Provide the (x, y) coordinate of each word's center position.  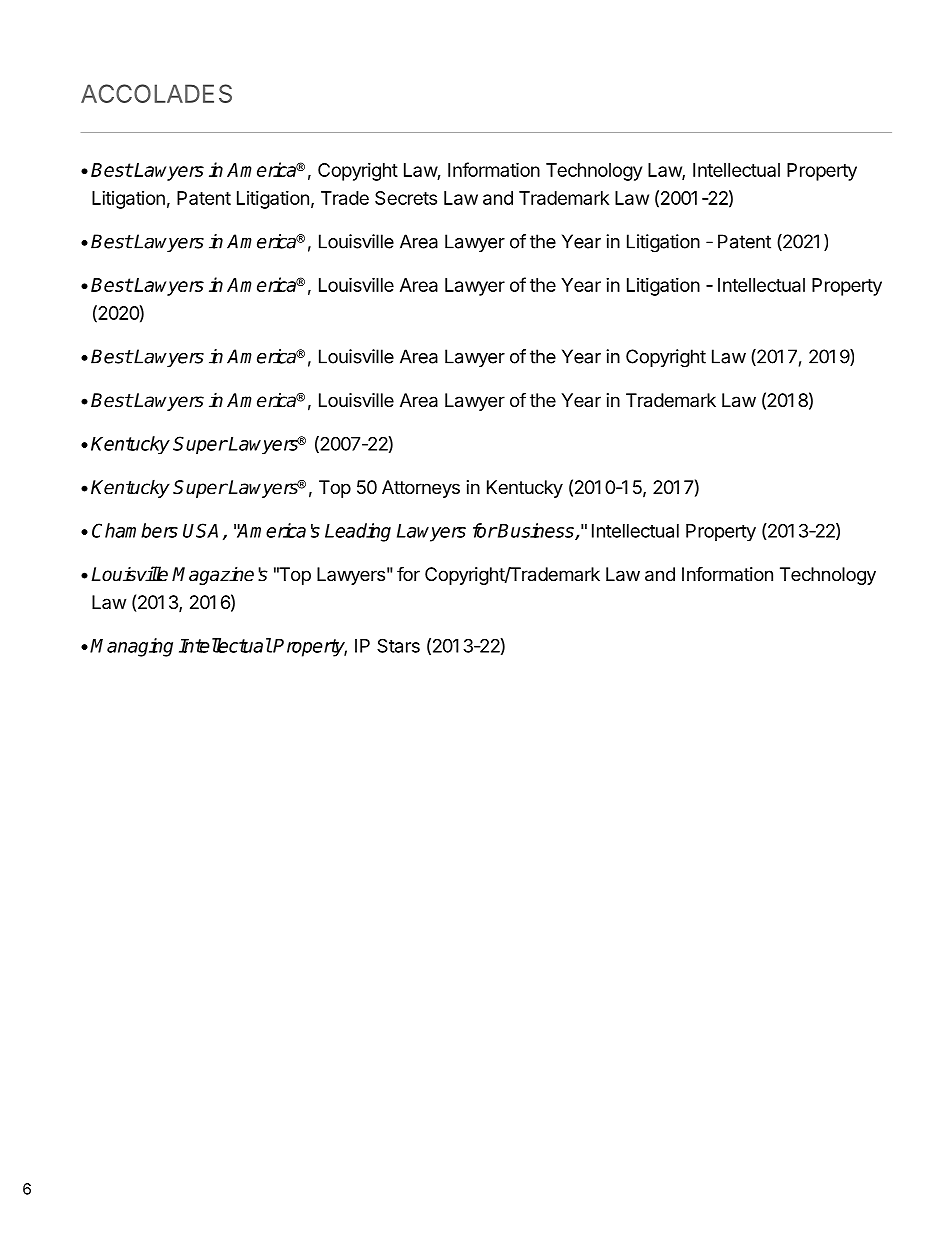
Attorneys (421, 489)
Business (536, 531)
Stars (398, 645)
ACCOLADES (156, 93)
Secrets (406, 198)
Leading (358, 532)
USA (200, 530)
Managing (131, 647)
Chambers (135, 530)
